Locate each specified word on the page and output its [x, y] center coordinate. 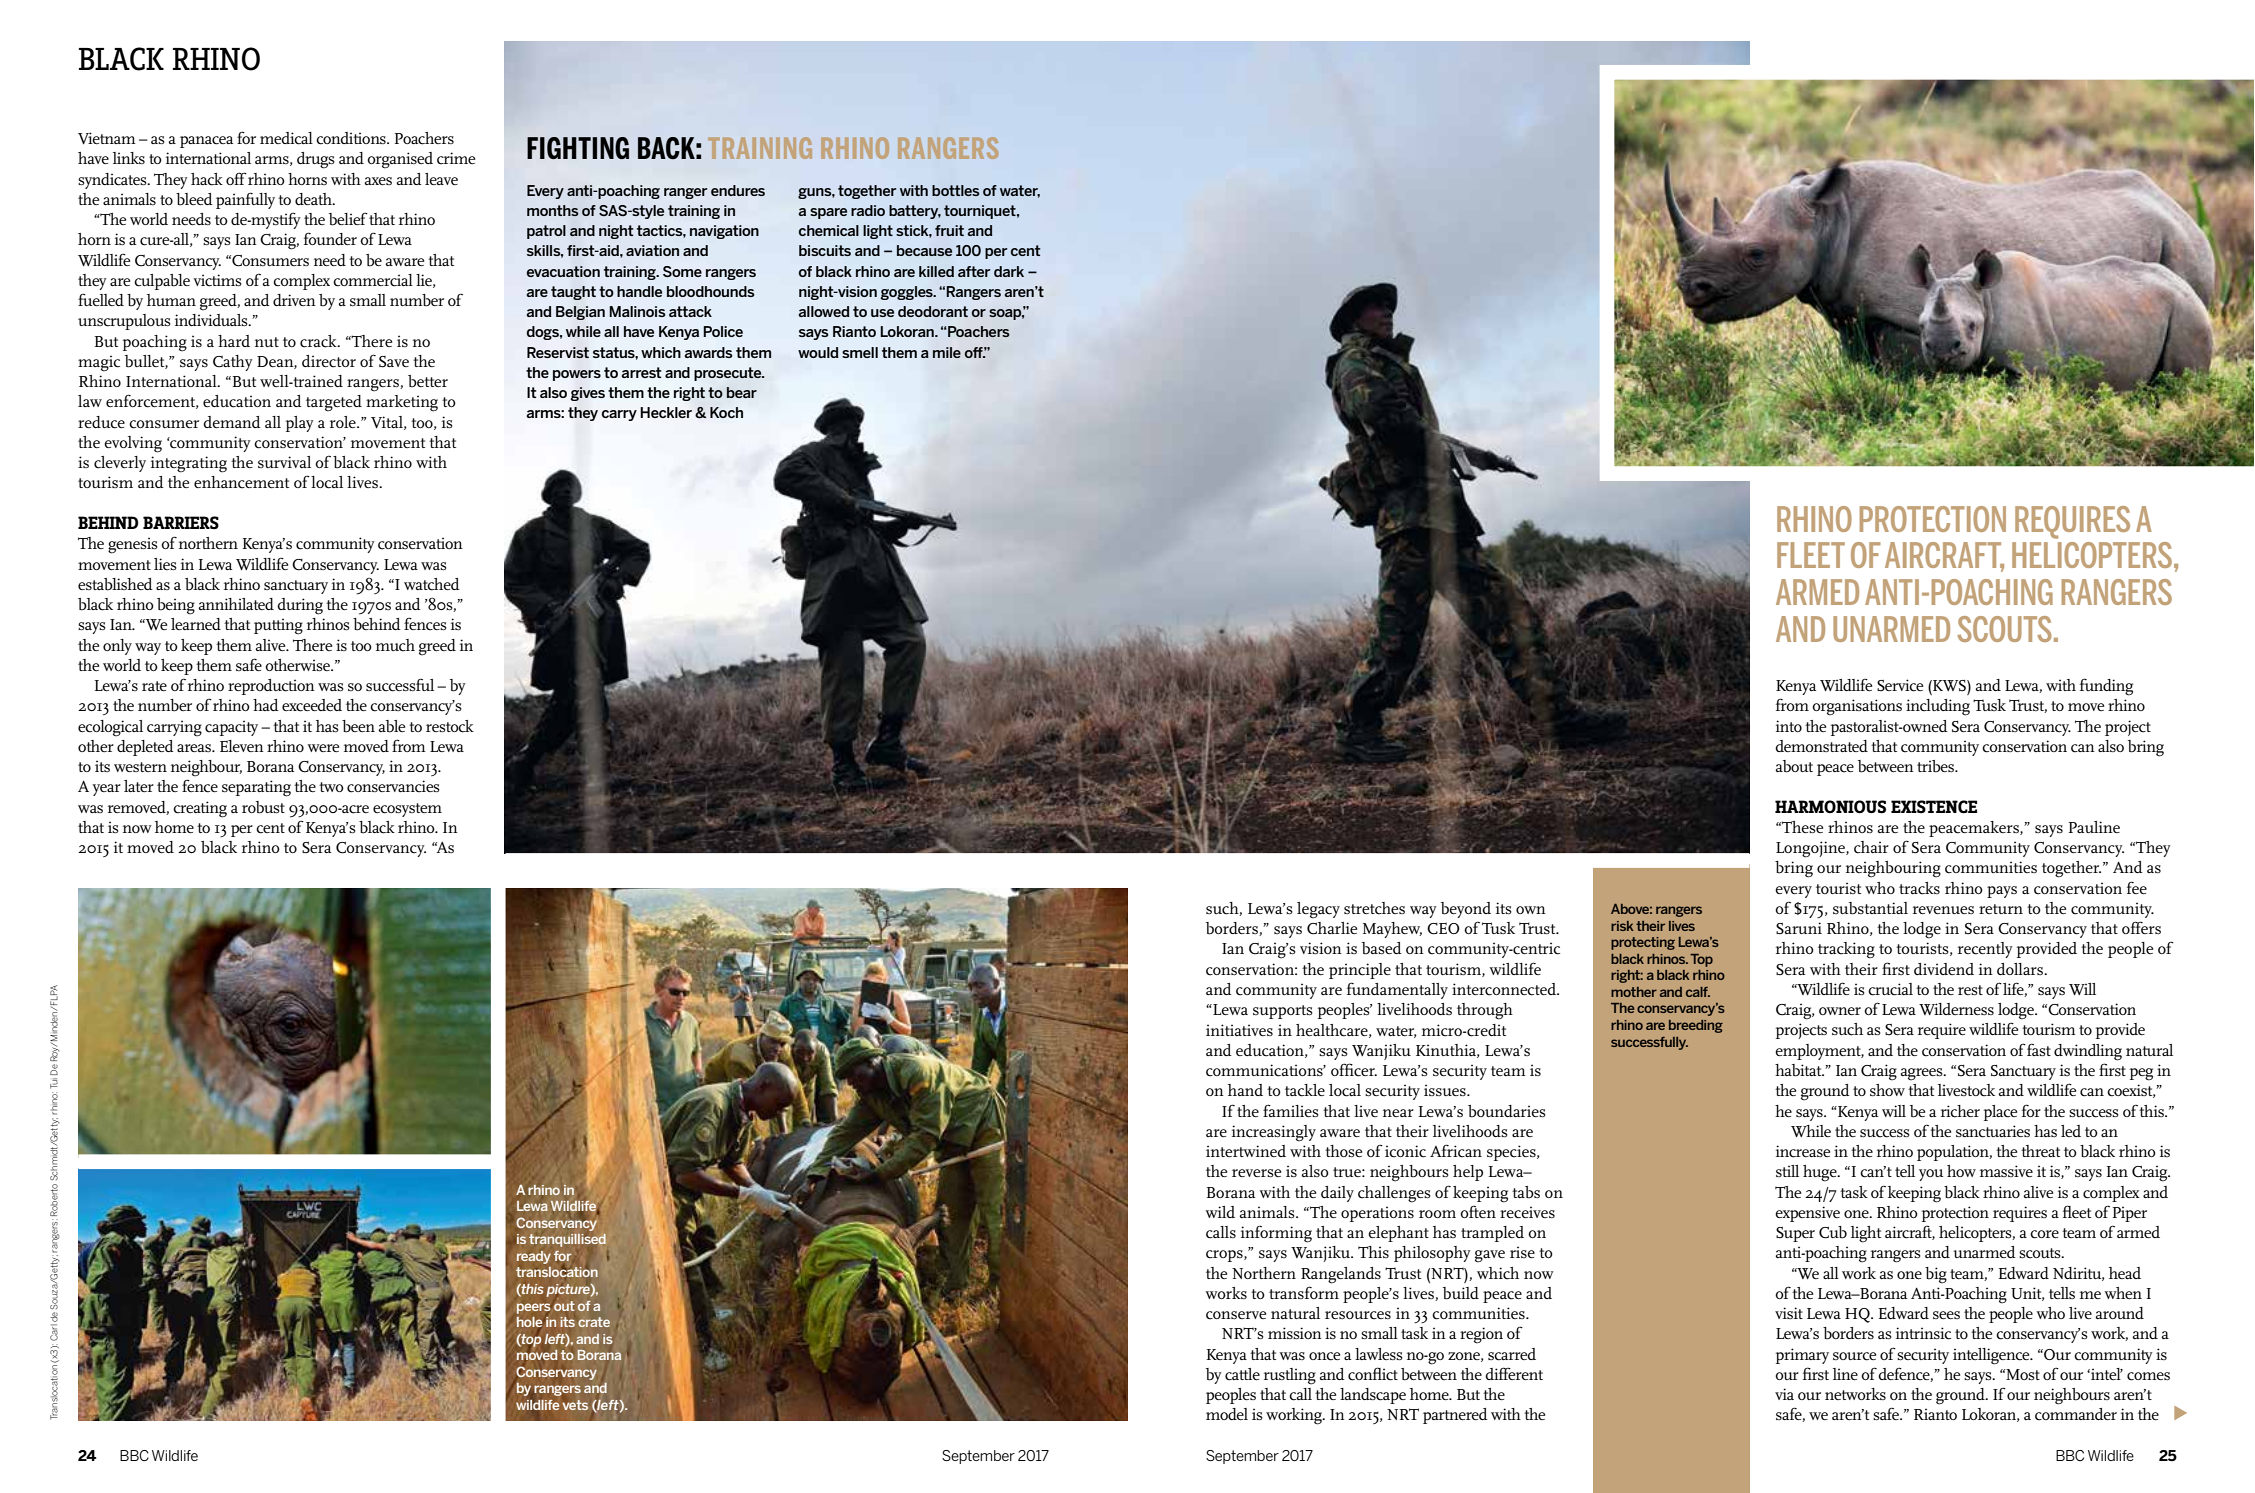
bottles [955, 190]
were [323, 748]
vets [575, 1405]
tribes [1936, 766]
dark [1009, 271]
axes [378, 181]
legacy [1318, 910]
